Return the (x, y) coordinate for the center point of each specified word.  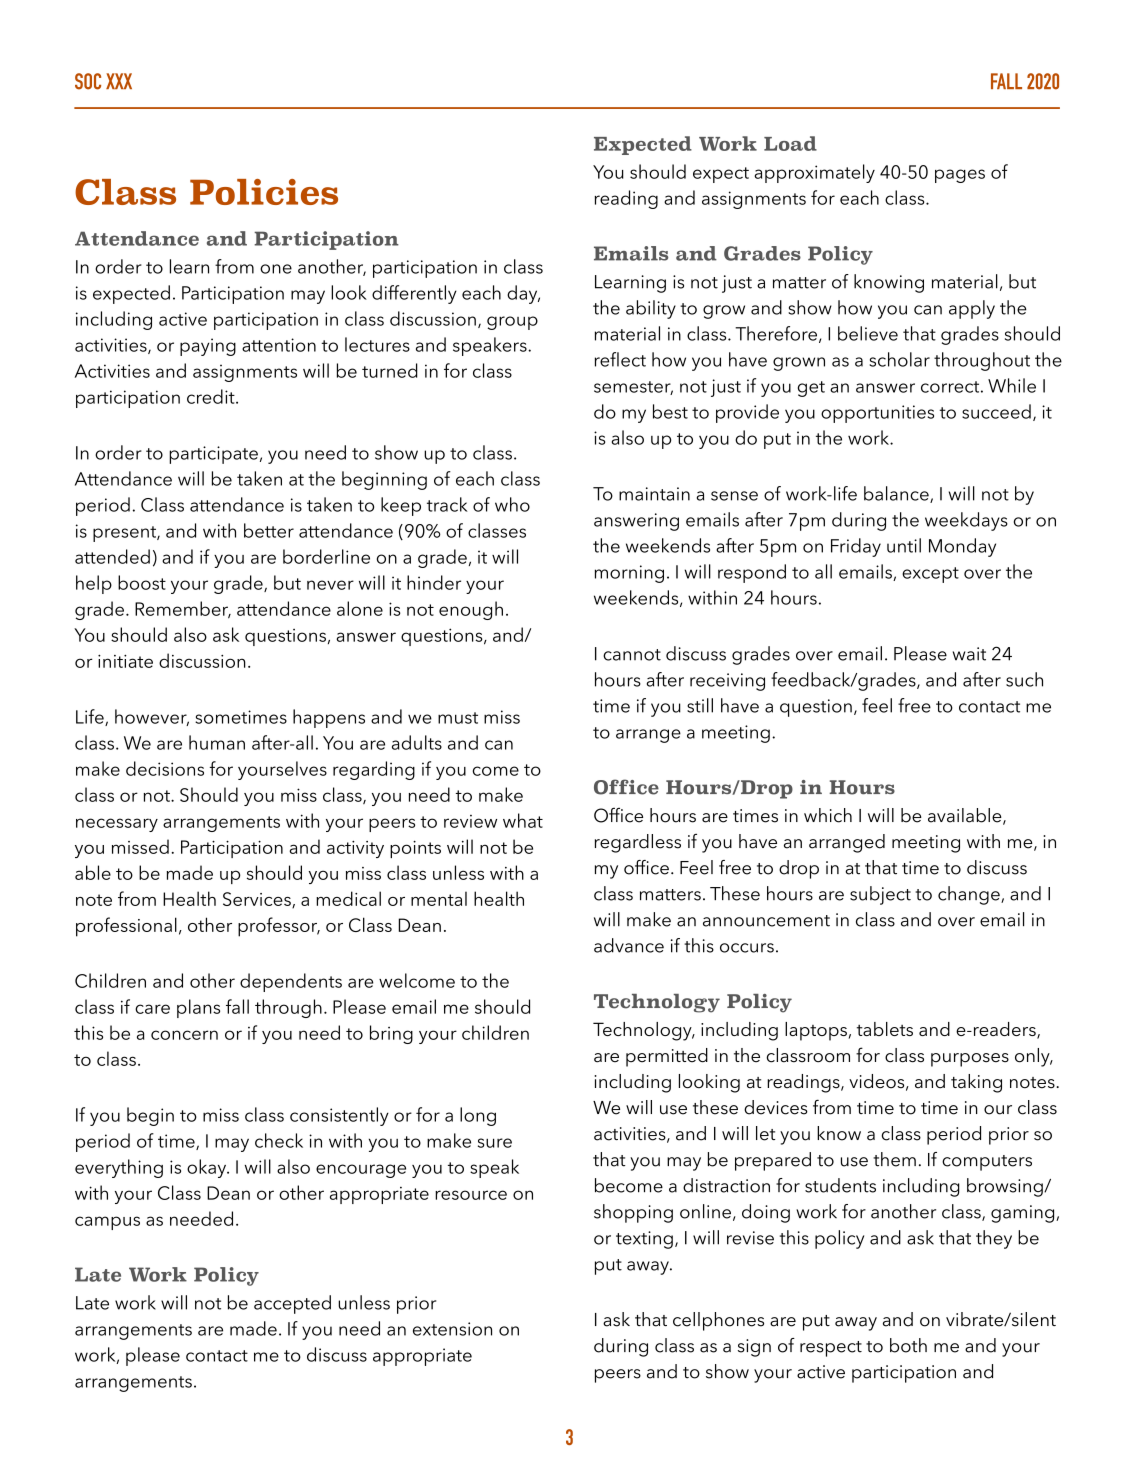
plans (198, 1008)
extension (452, 1329)
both (908, 1345)
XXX (119, 81)
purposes (970, 1060)
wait (969, 654)
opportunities (877, 414)
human (217, 742)
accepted (292, 1304)
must (458, 718)
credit (212, 396)
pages (960, 176)
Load (790, 143)
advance (629, 945)
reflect (620, 359)
